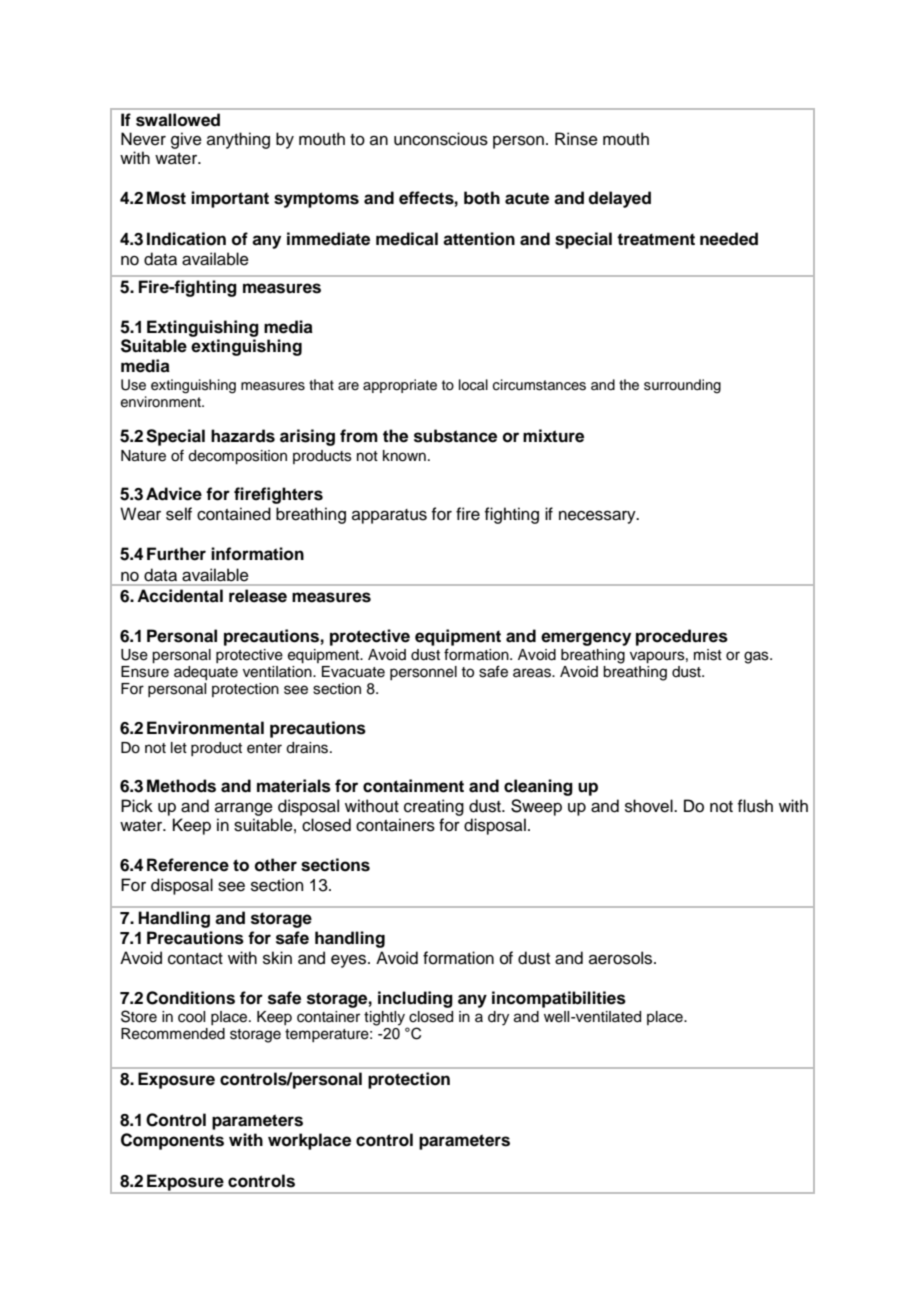 The image size is (924, 1305). I want to click on adequate, so click(206, 673).
